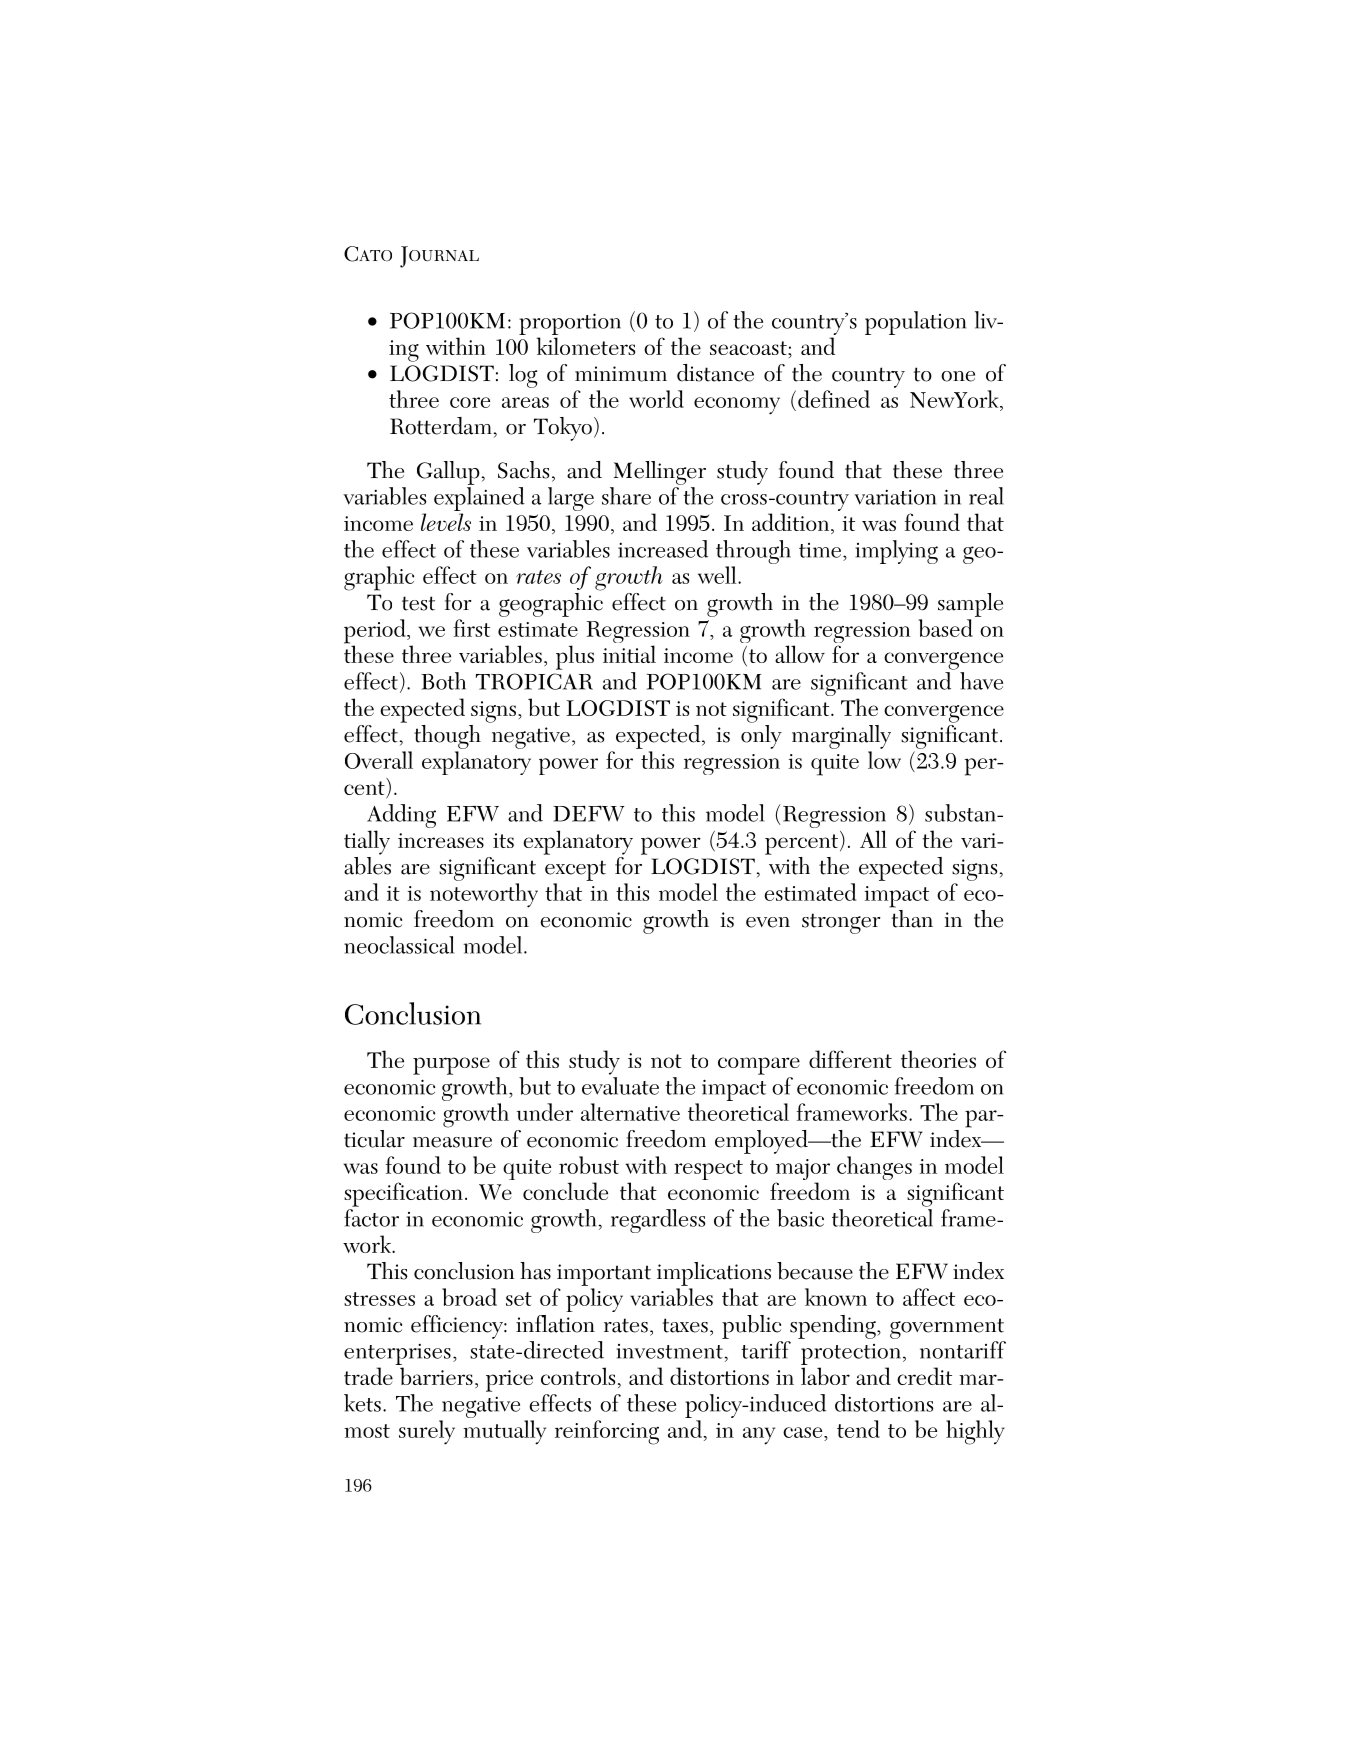 The width and height of the screenshot is (1350, 1747). Describe the element at coordinates (715, 373) in the screenshot. I see `distance` at that location.
